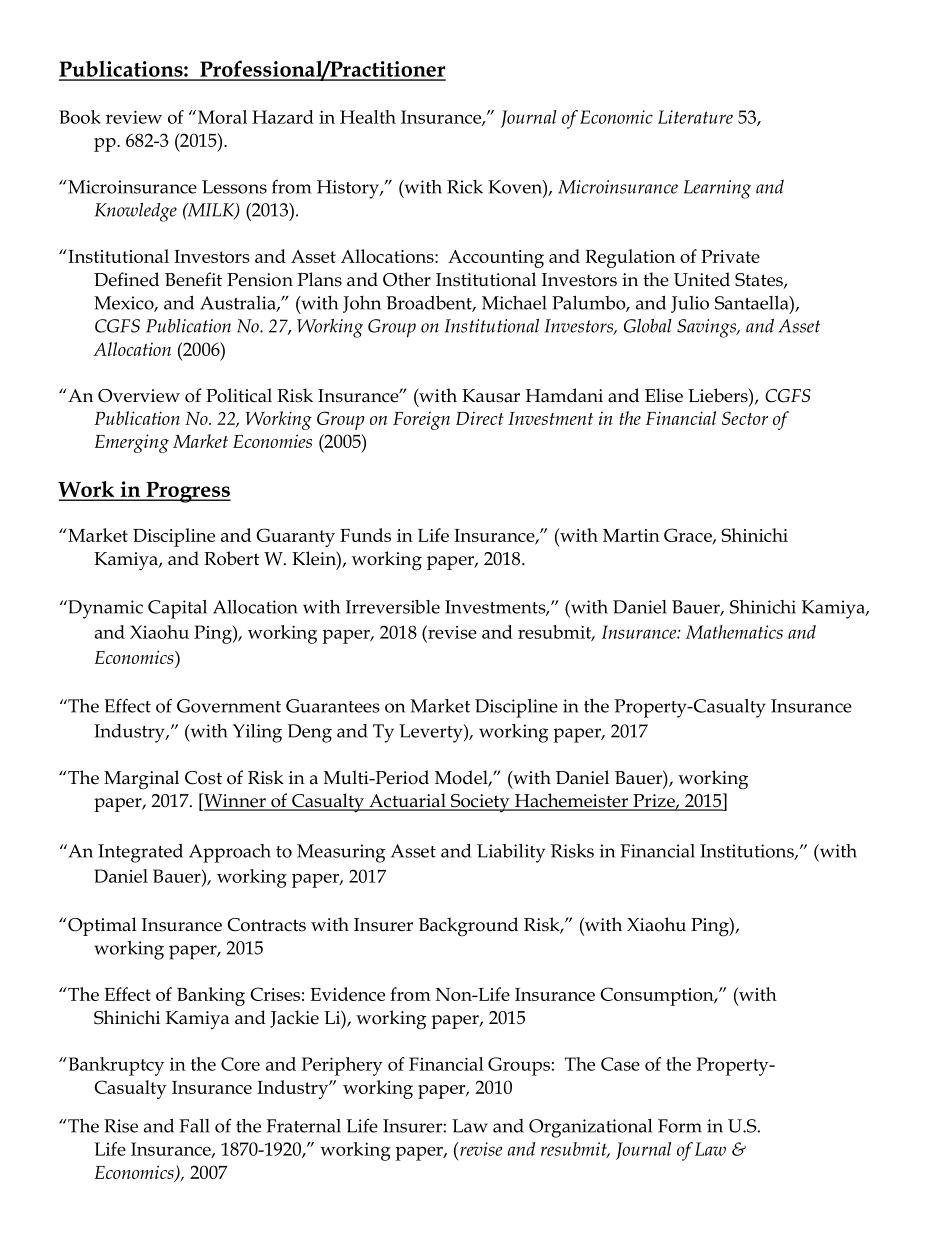  What do you see at coordinates (695, 117) in the image?
I see `Literature` at bounding box center [695, 117].
